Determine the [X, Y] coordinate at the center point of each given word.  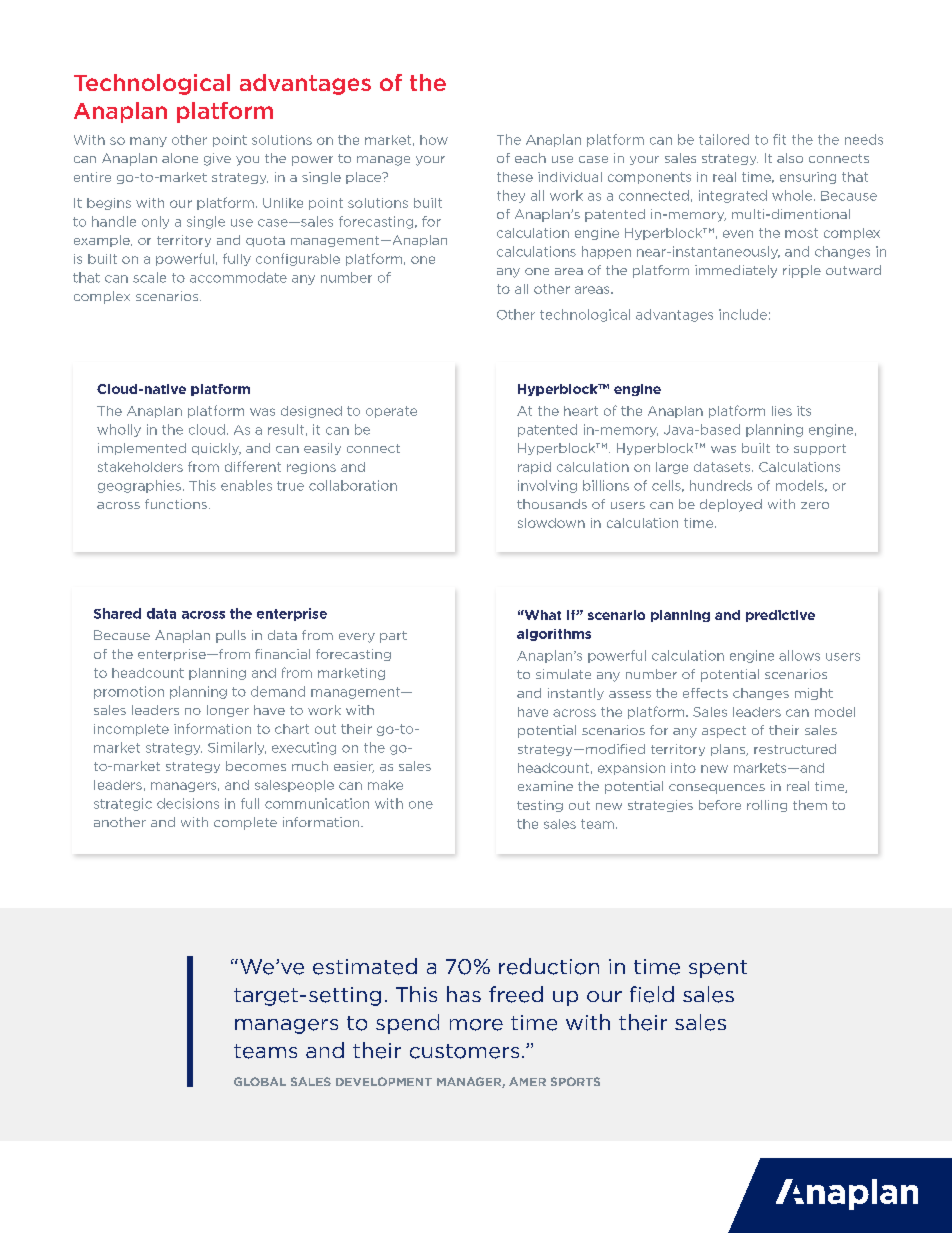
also [790, 158]
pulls [231, 636]
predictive [780, 616]
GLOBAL [260, 1081]
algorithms [554, 635]
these [515, 177]
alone [180, 158]
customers [464, 1051]
